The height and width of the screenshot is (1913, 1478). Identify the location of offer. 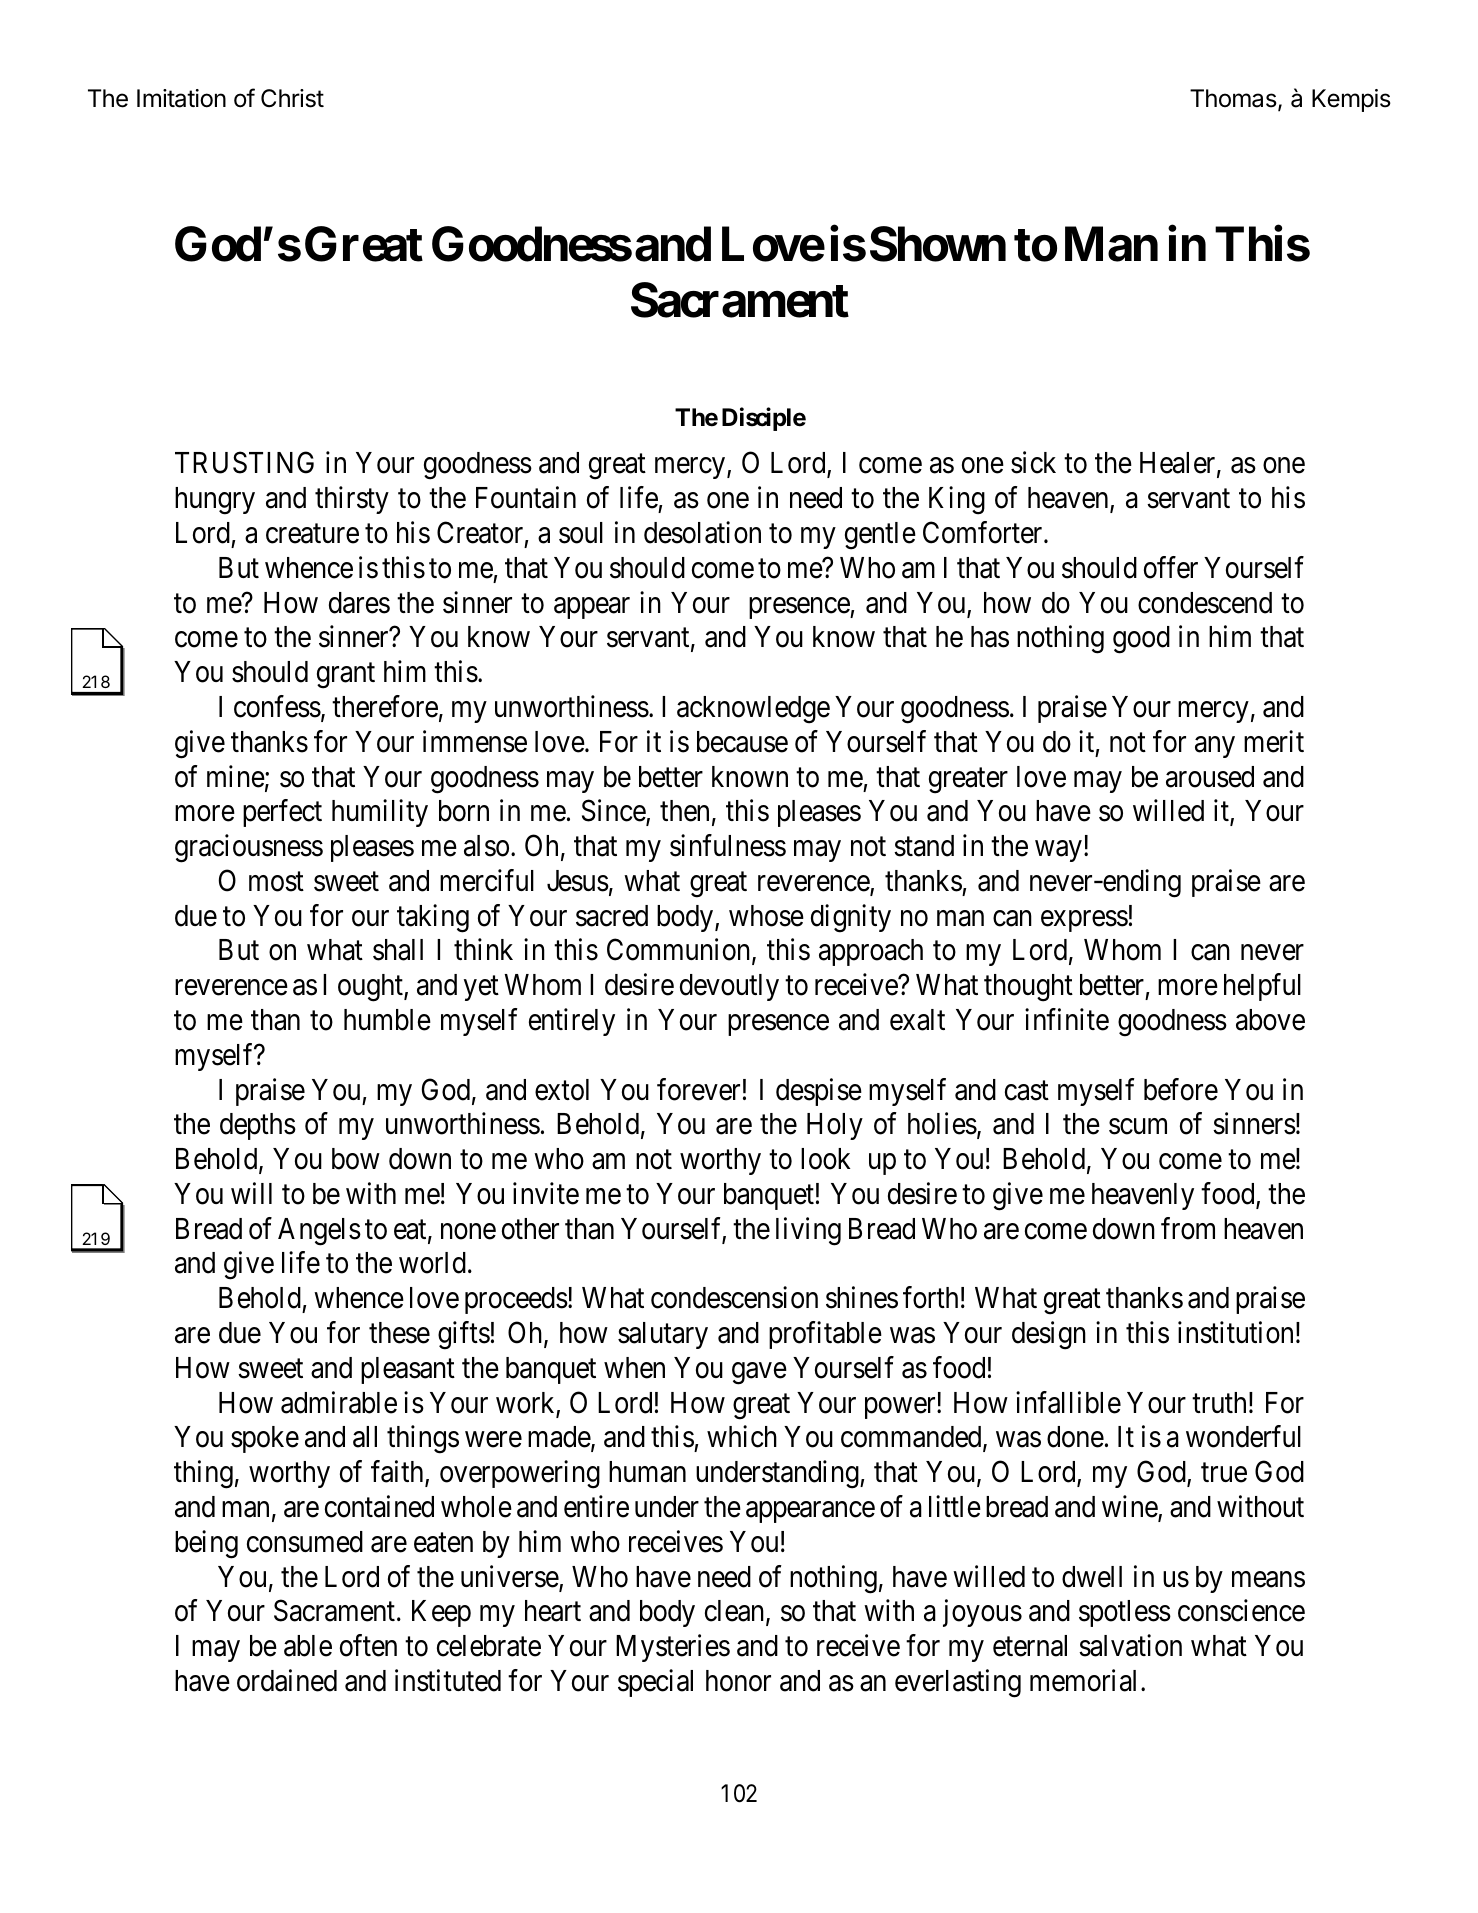
(1171, 567).
